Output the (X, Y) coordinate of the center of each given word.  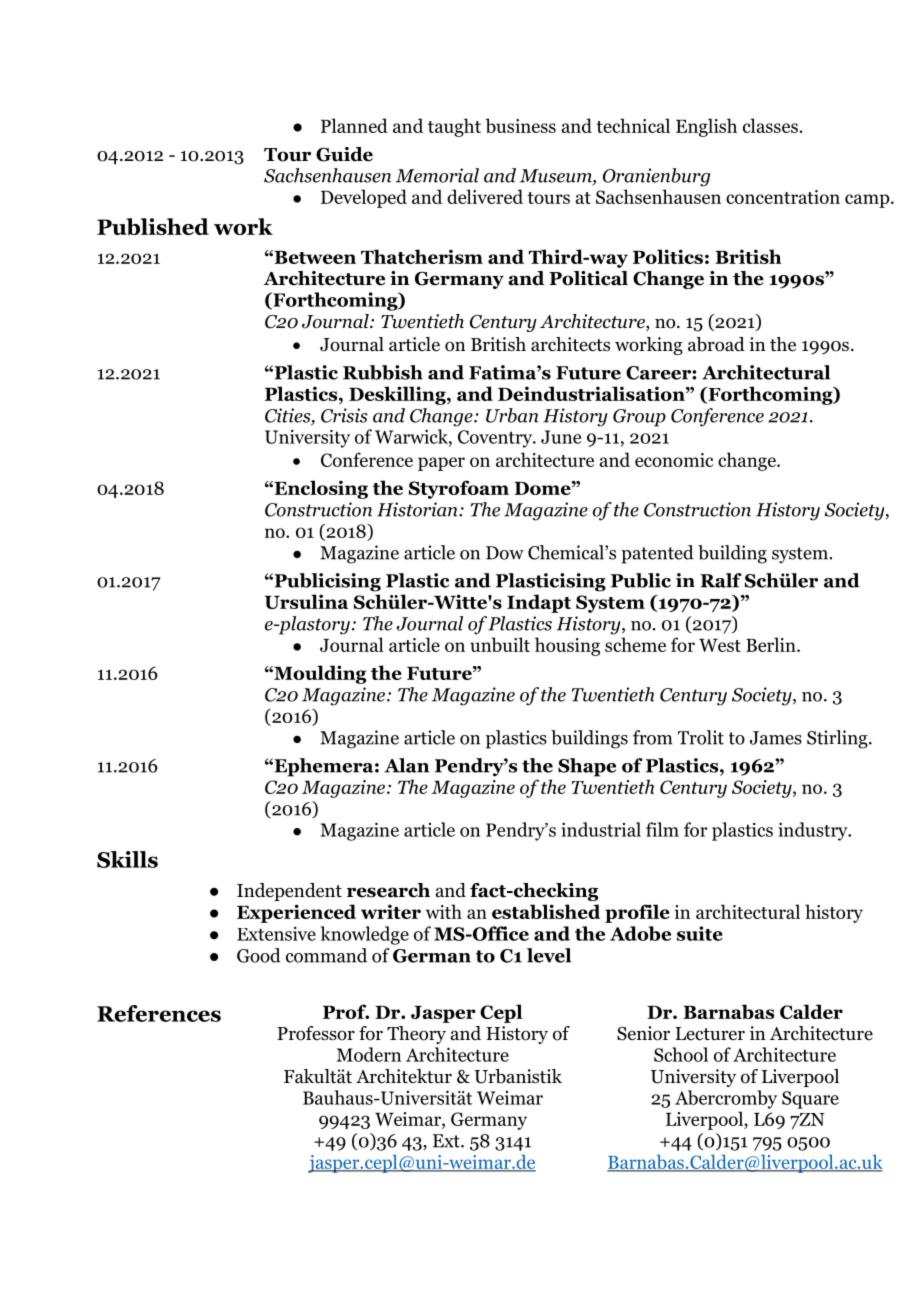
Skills (127, 859)
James (776, 738)
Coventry (496, 439)
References (159, 1013)
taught (454, 127)
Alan (406, 765)
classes (770, 125)
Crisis (344, 415)
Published (153, 226)
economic (674, 460)
